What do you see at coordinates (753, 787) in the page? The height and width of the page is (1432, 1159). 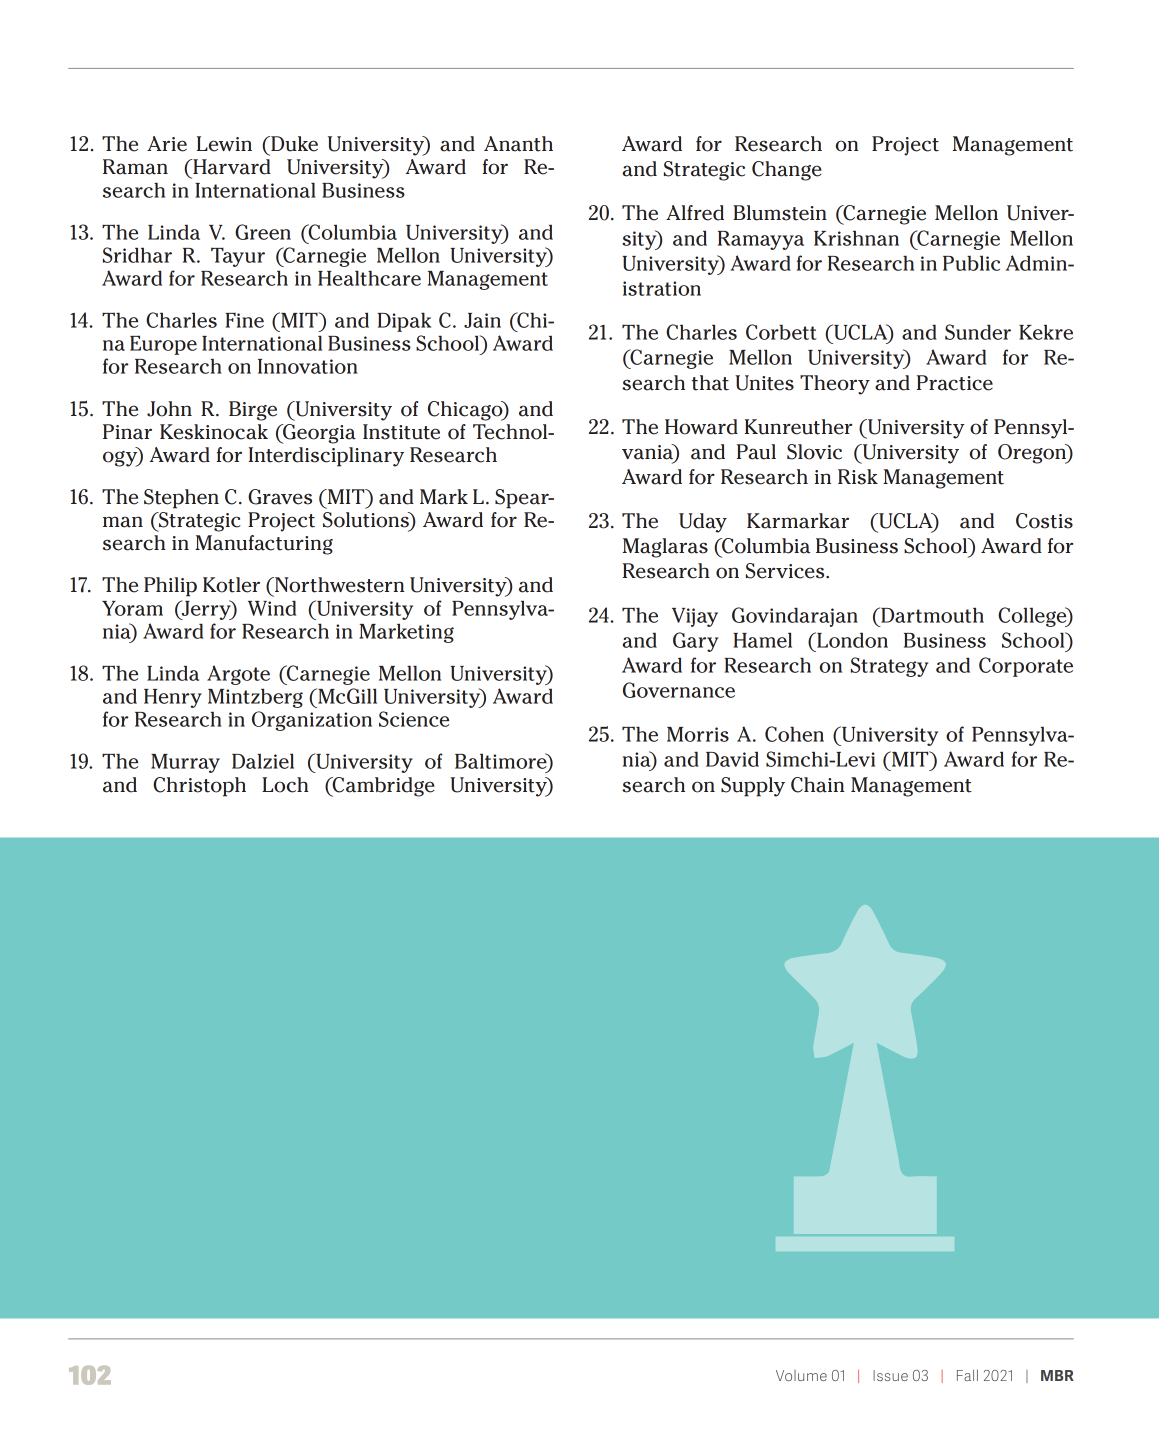 I see `Supply` at bounding box center [753, 787].
